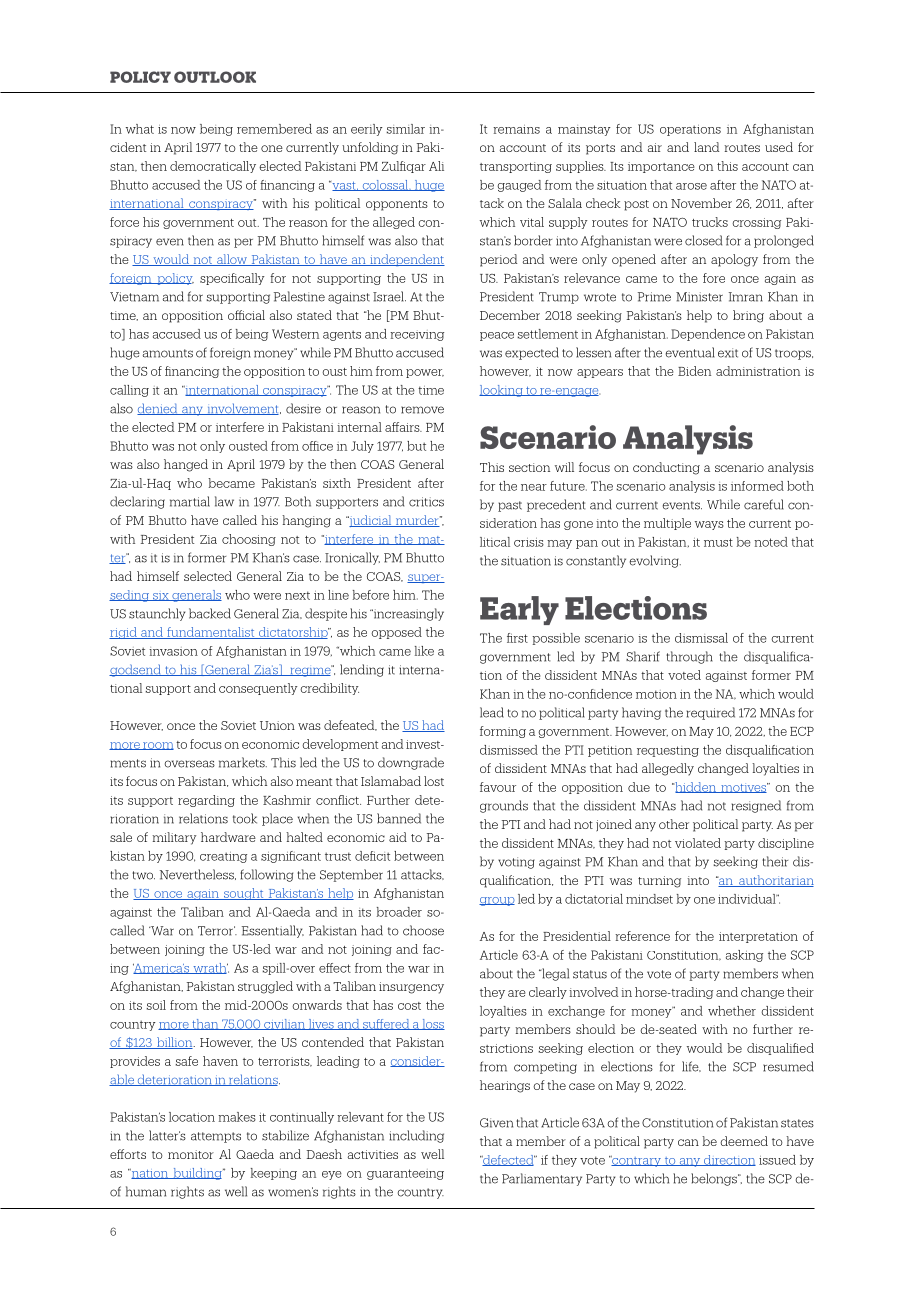 Image resolution: width=924 pixels, height=1308 pixels. What do you see at coordinates (757, 486) in the image?
I see `informed` at bounding box center [757, 486].
